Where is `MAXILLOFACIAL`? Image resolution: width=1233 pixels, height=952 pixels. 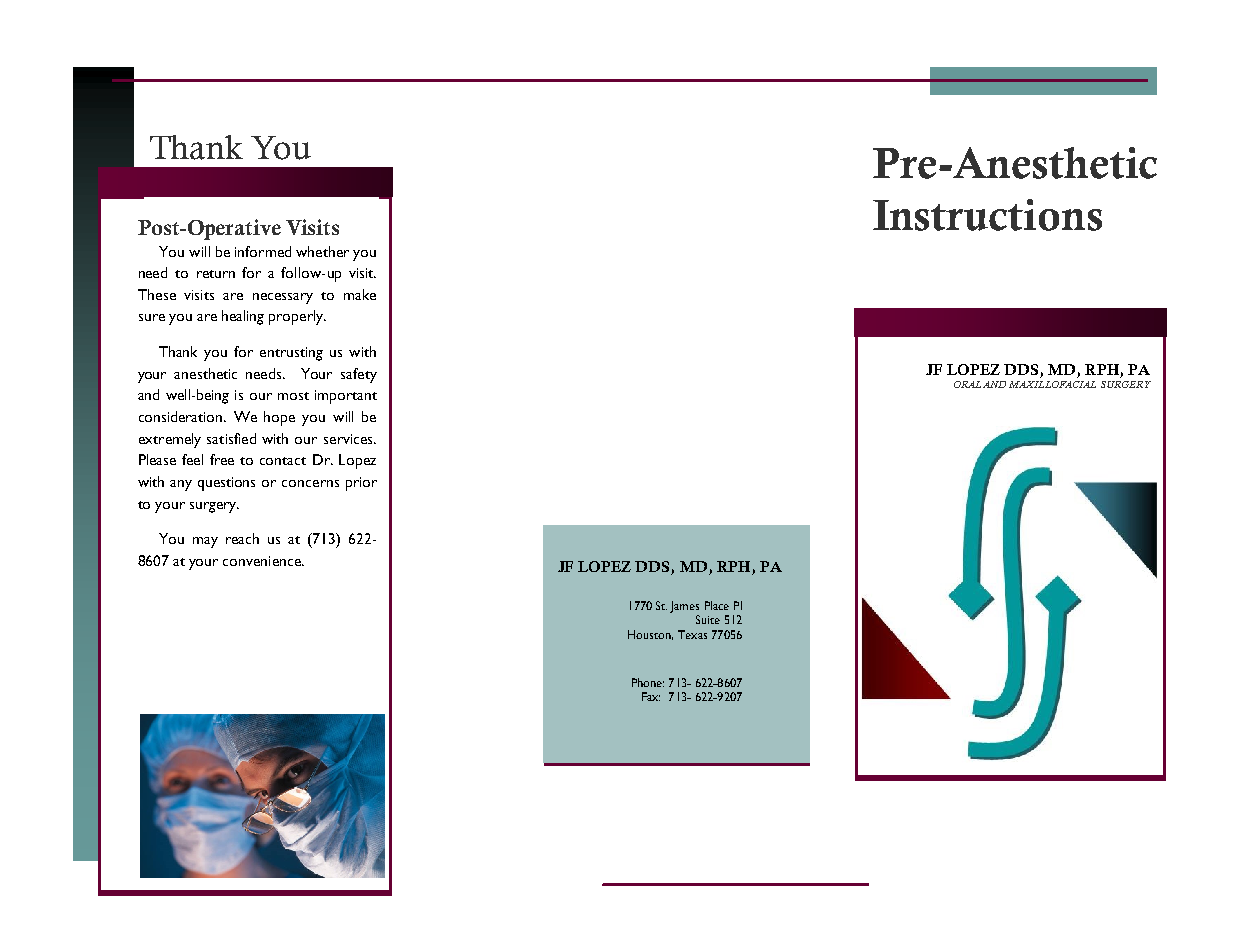 MAXILLOFACIAL is located at coordinates (1052, 384).
